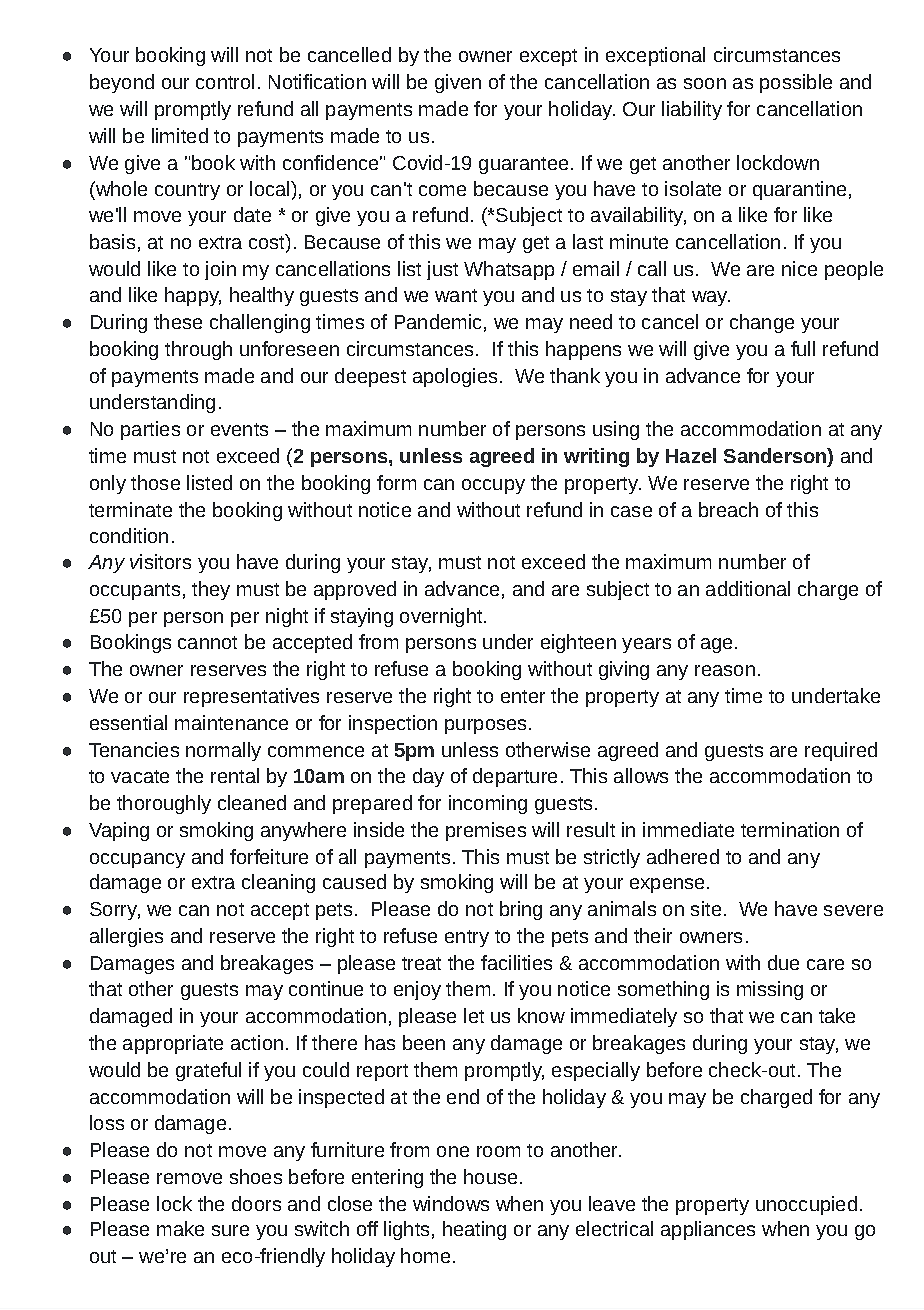 The width and height of the page is (924, 1310). What do you see at coordinates (180, 135) in the page?
I see `limited` at bounding box center [180, 135].
